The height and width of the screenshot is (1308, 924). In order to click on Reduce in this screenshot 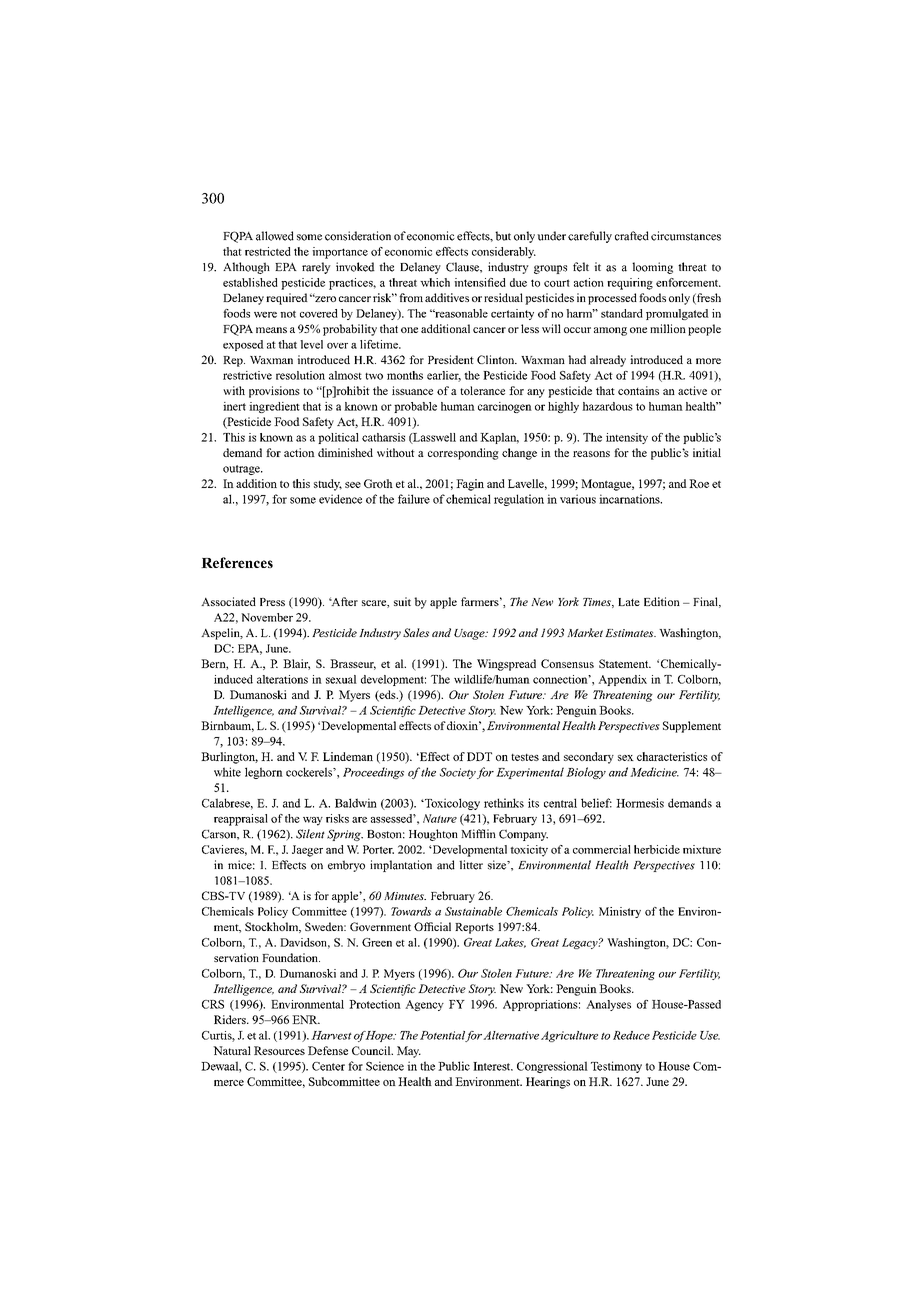, I will do `click(631, 1035)`.
